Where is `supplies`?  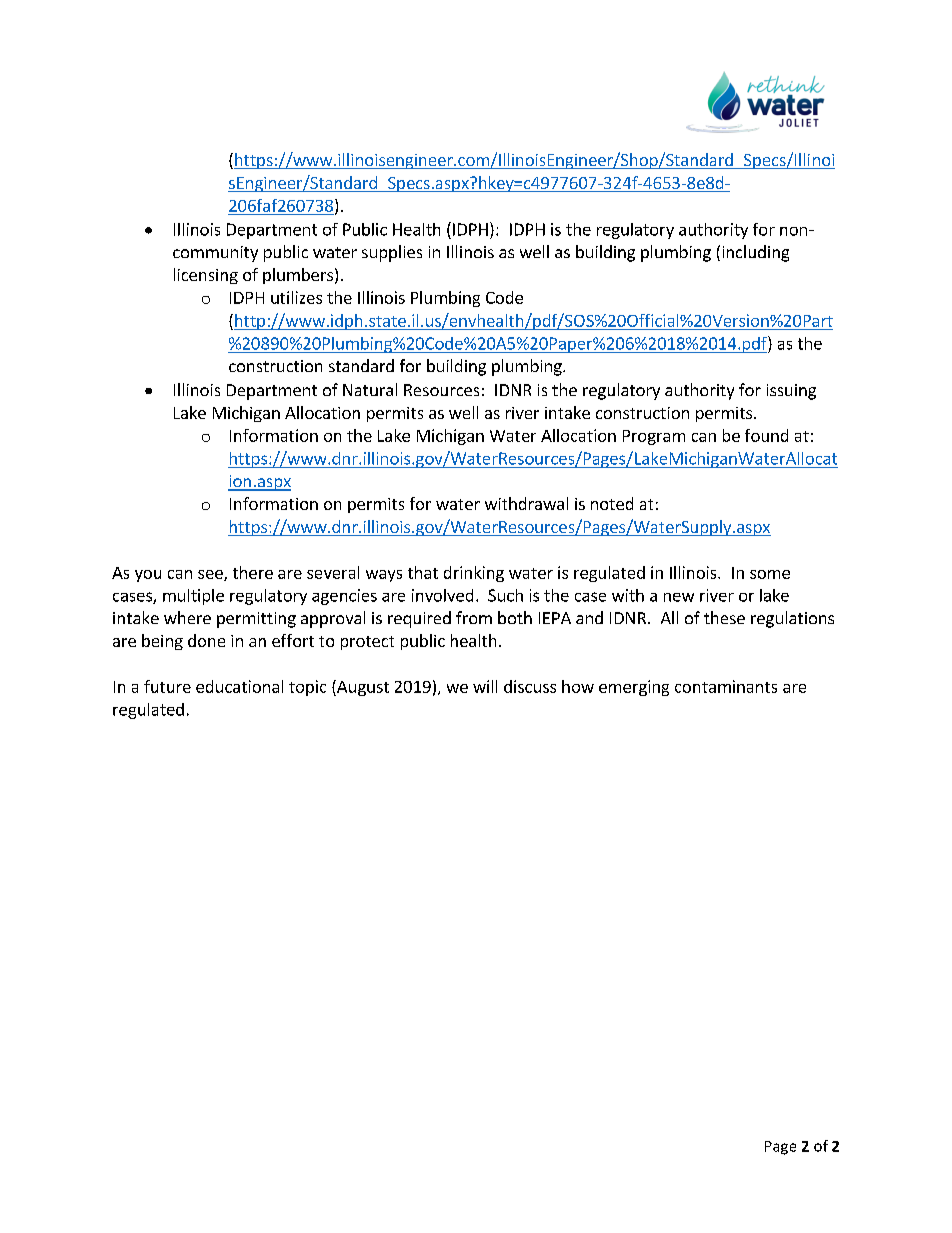 supplies is located at coordinates (392, 253).
